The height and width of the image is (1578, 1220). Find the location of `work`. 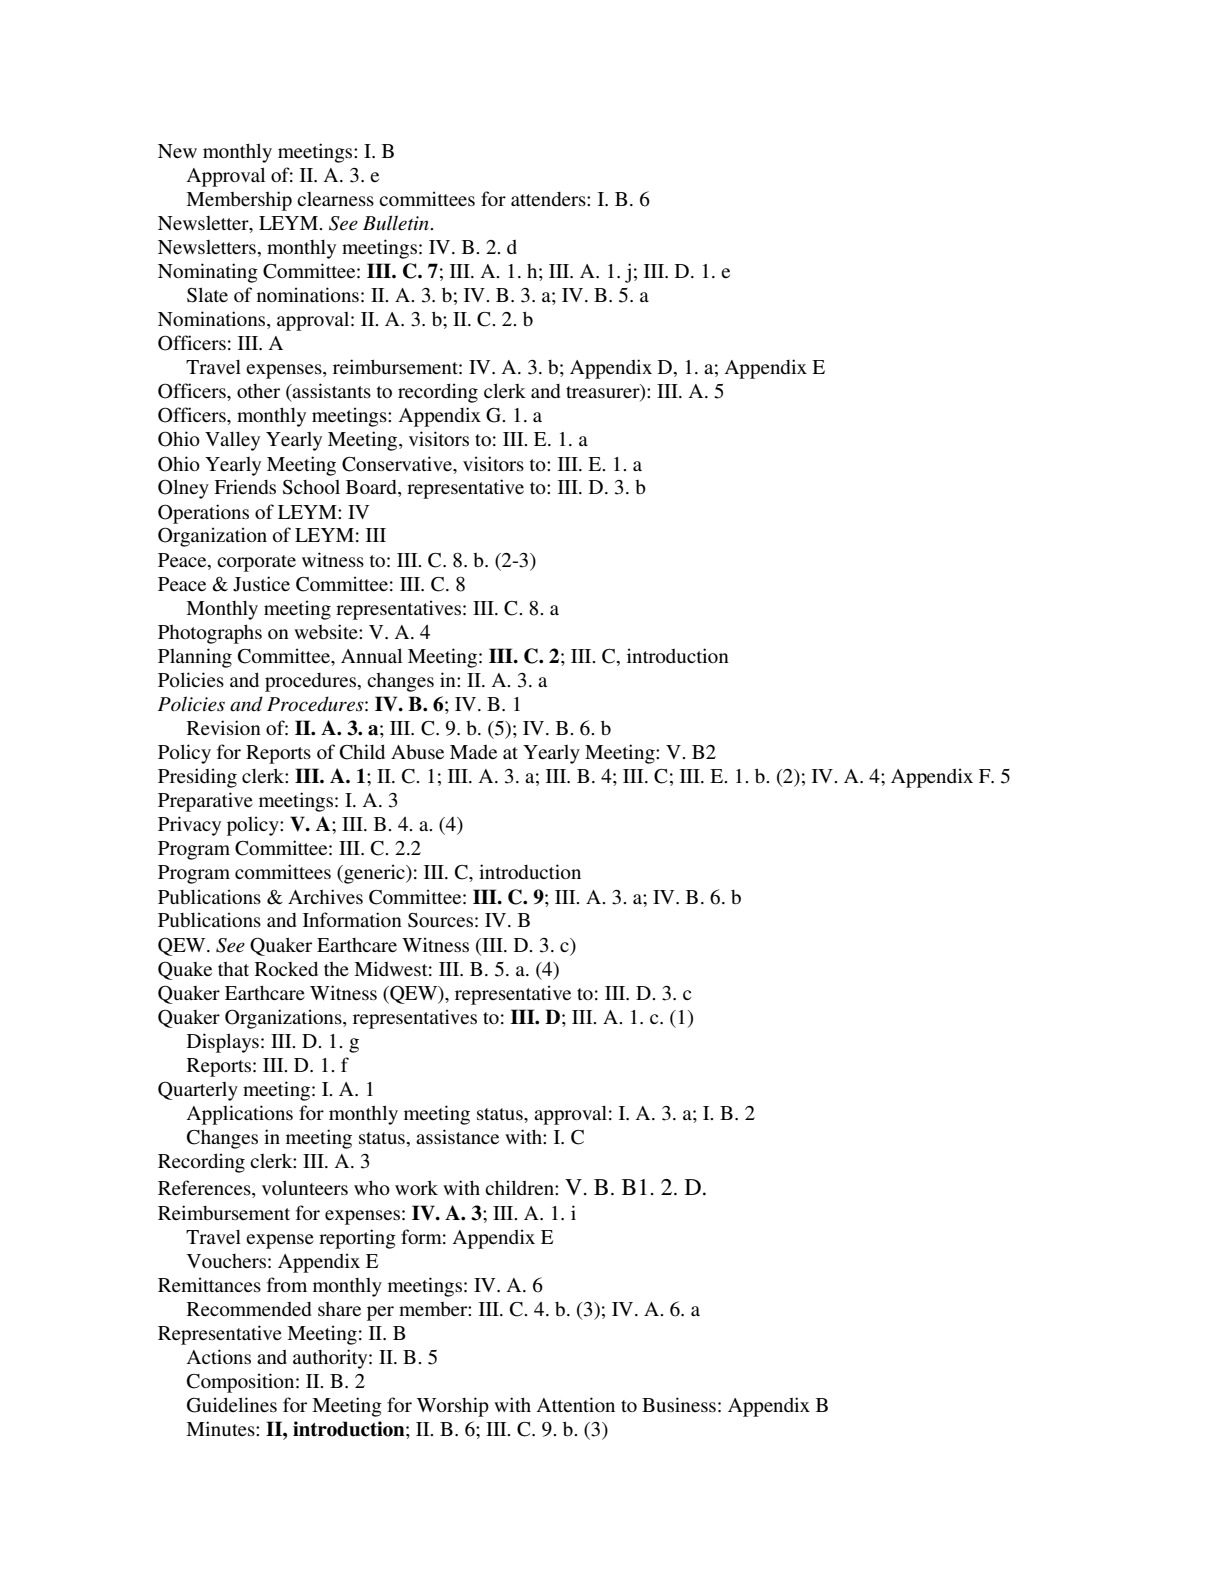

work is located at coordinates (416, 1187).
